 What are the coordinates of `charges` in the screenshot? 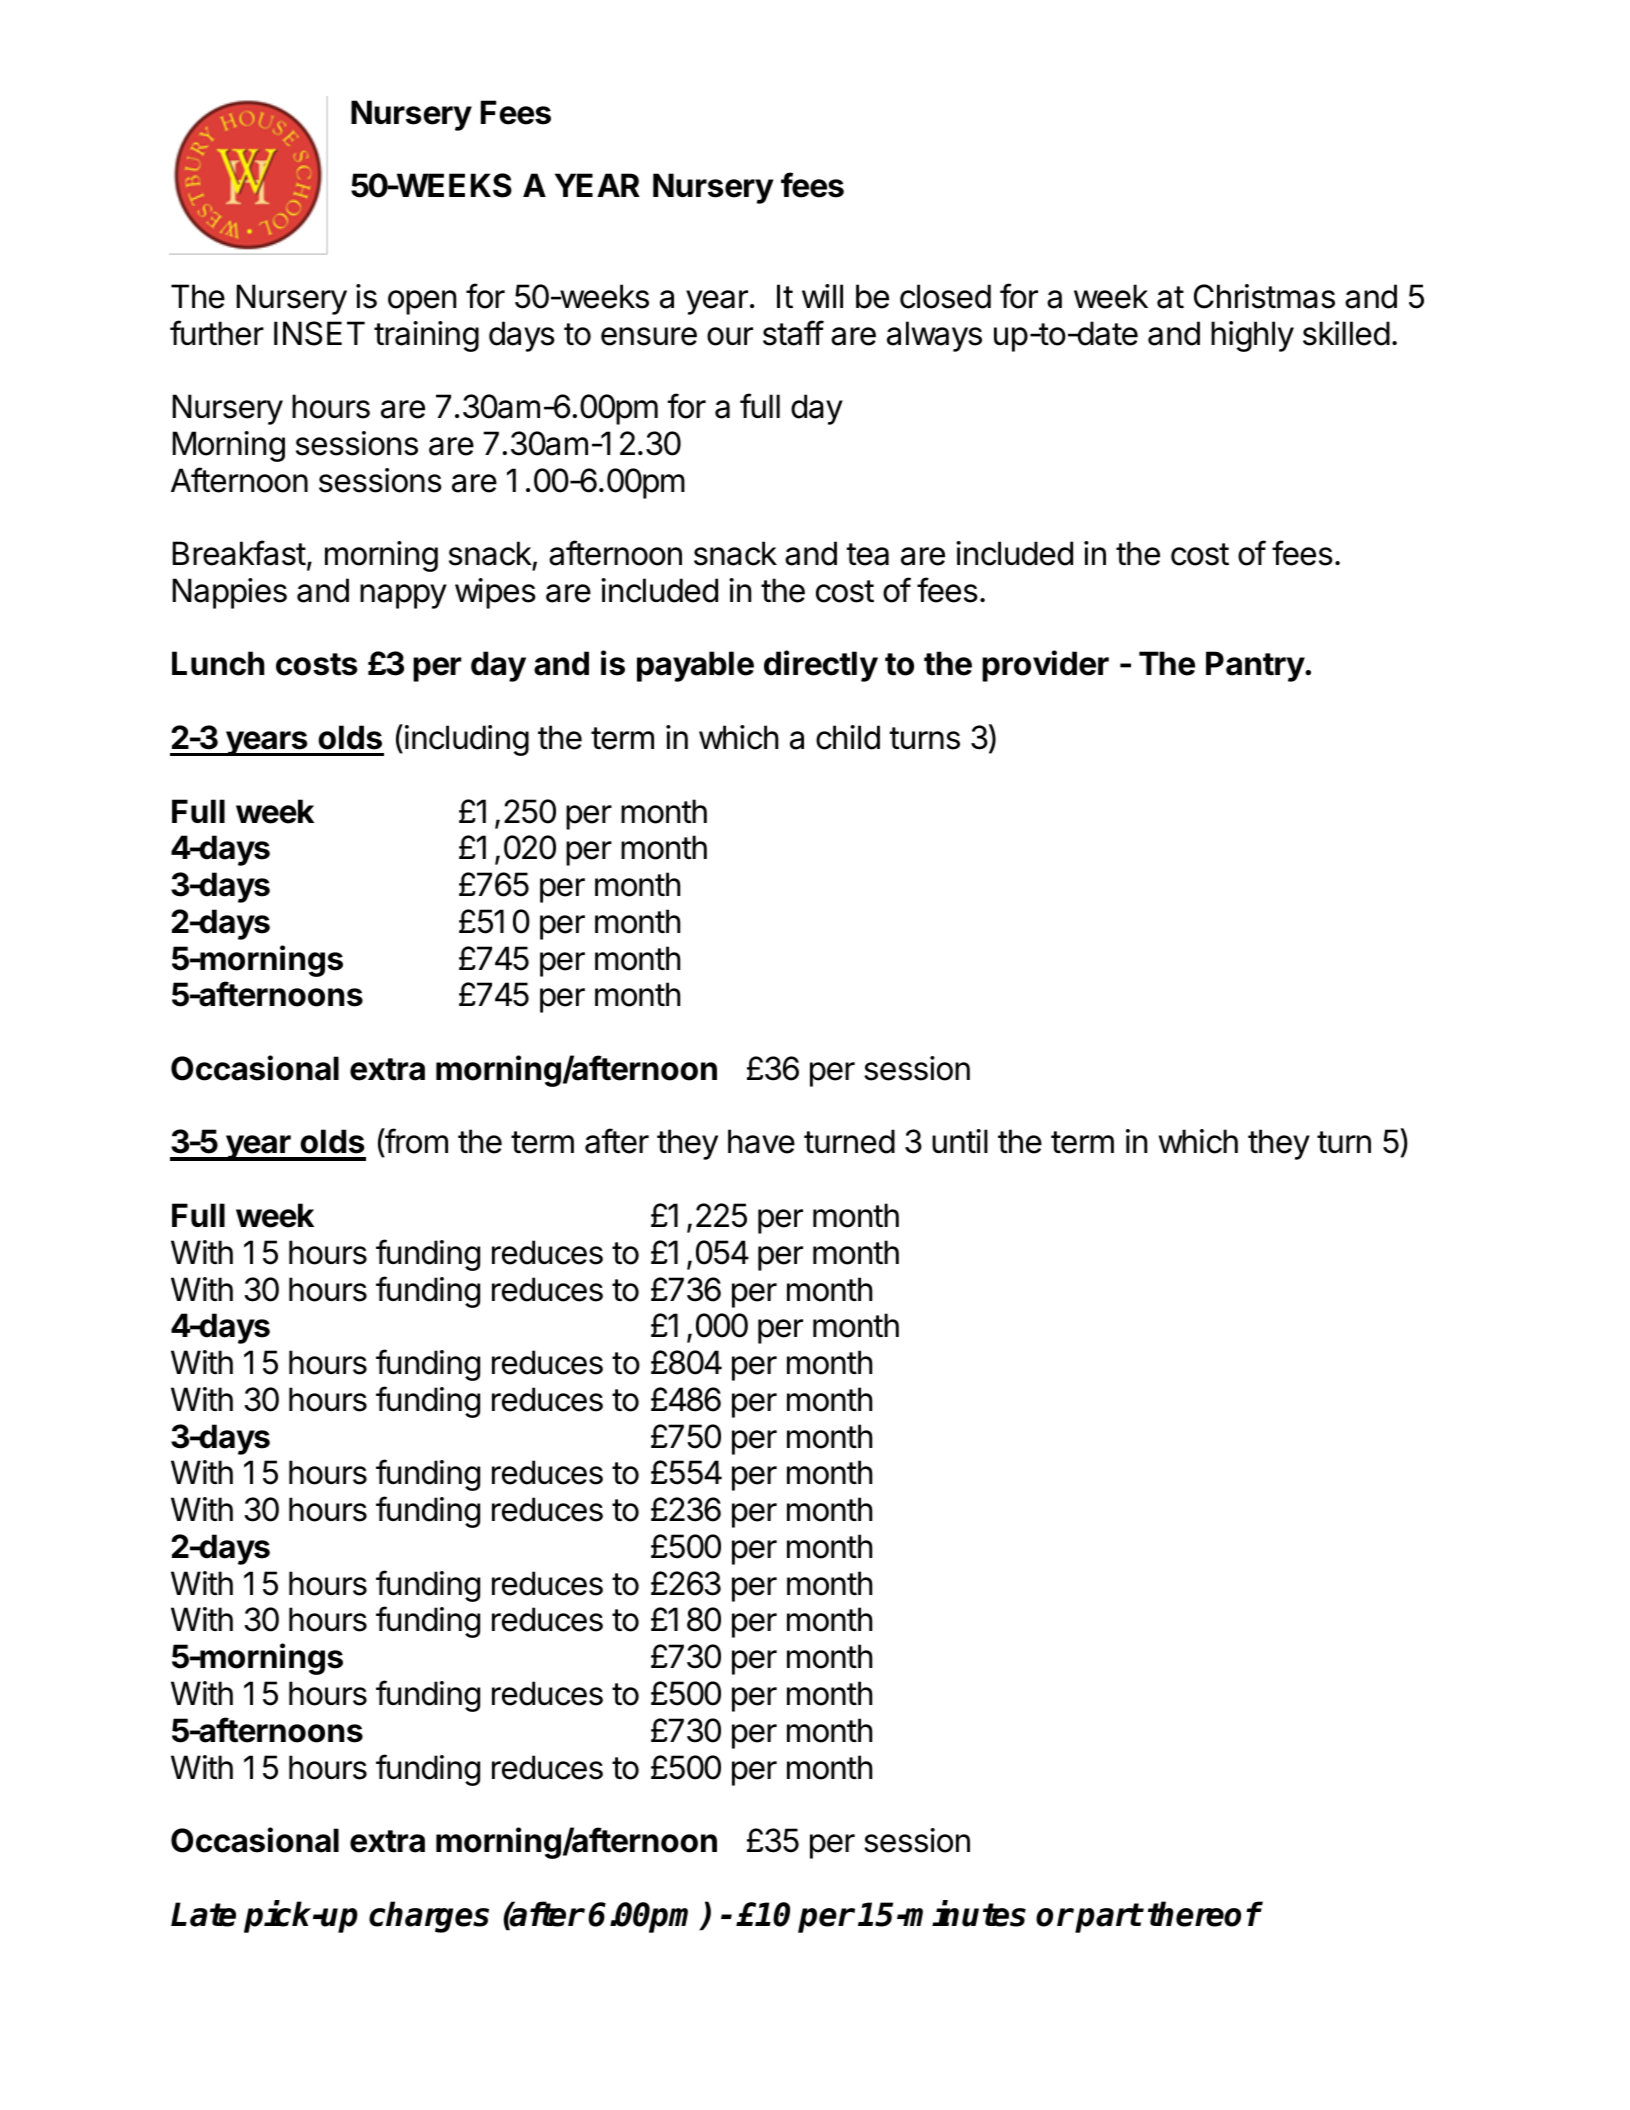 It's located at (429, 1917).
